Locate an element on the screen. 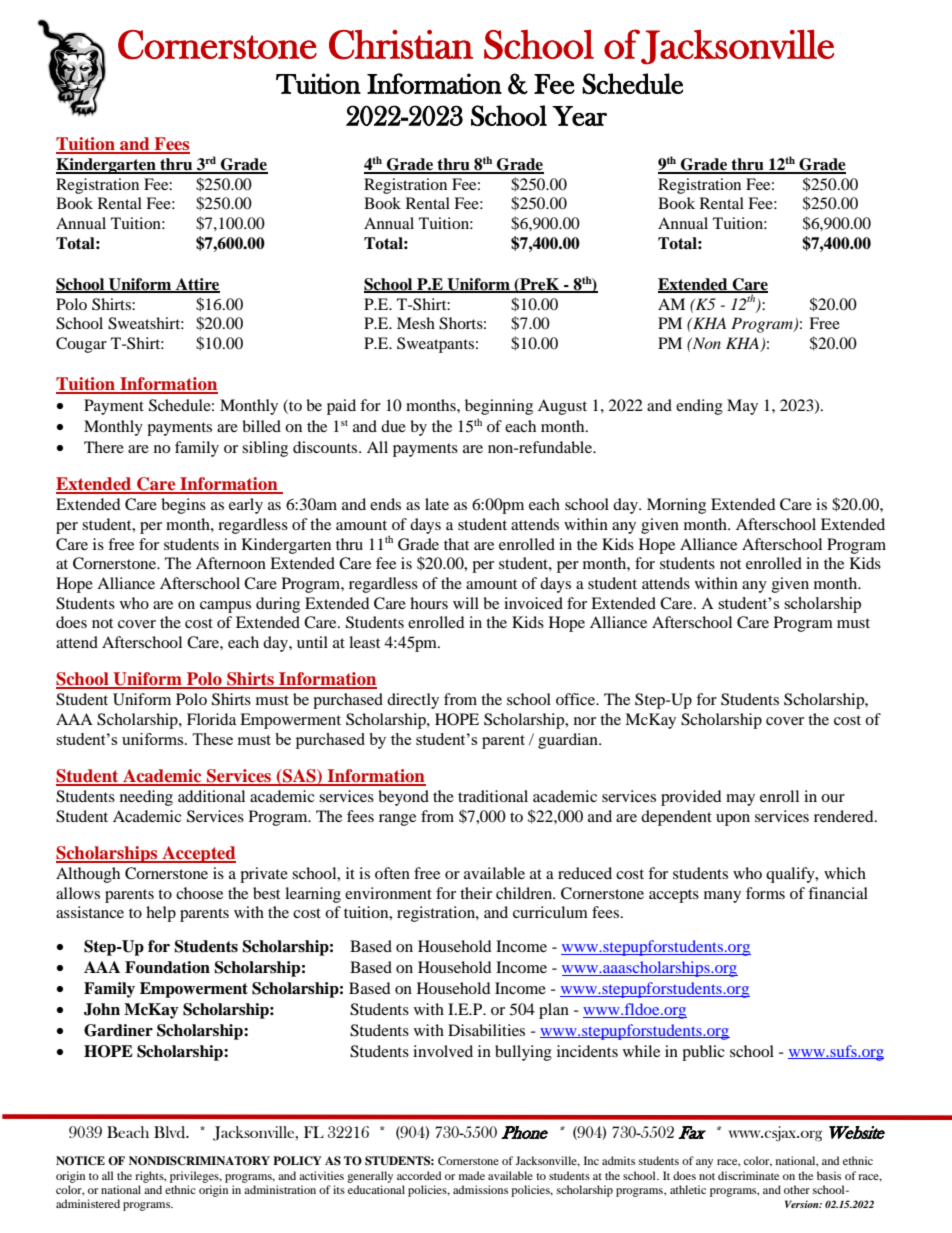 The width and height of the screenshot is (952, 1233). Blvd is located at coordinates (171, 1132).
